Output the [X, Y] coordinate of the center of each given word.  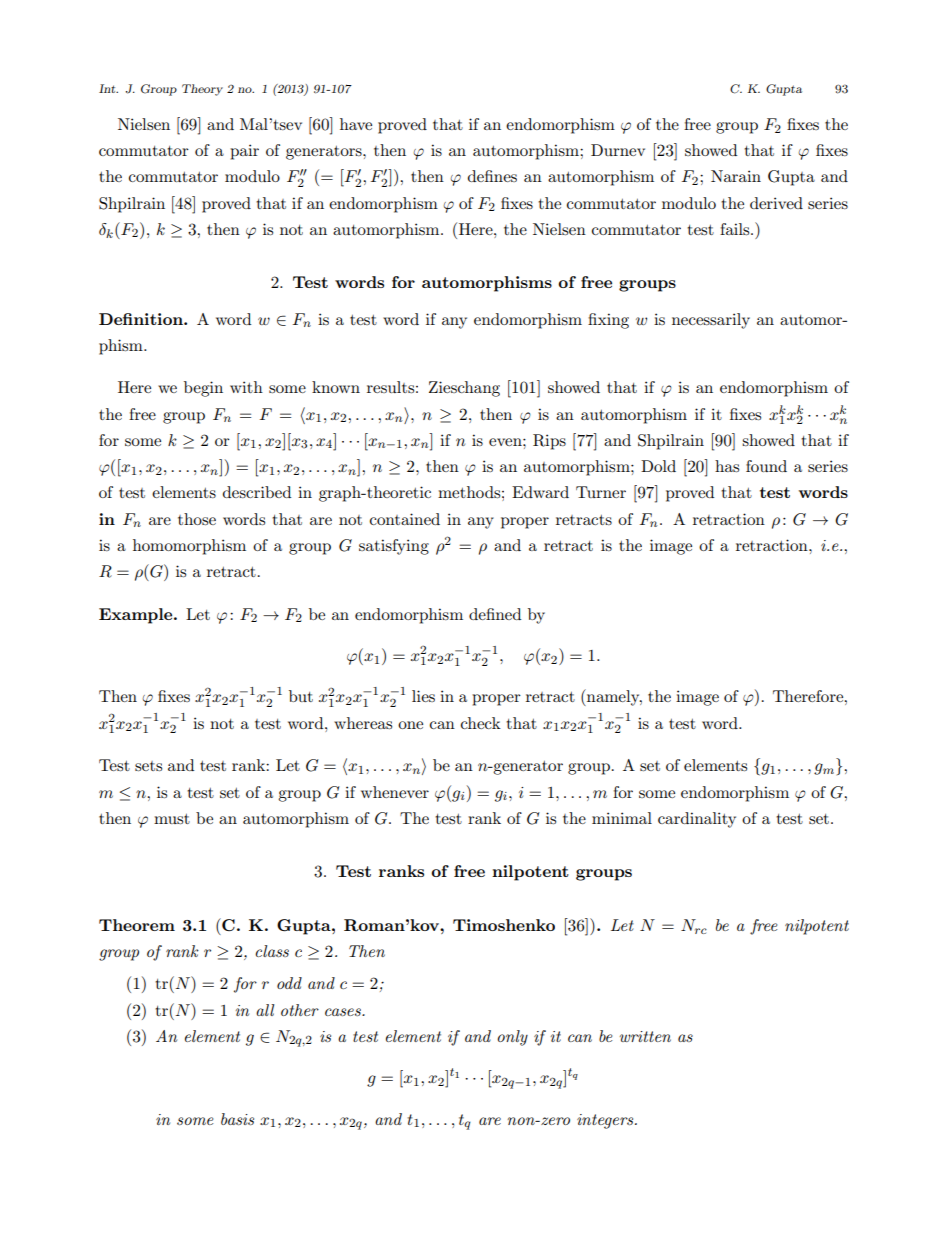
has [727, 466]
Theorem [137, 925]
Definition [142, 319]
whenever [395, 792]
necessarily [711, 321]
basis [237, 1119]
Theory [202, 90]
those [197, 519]
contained [405, 519]
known [336, 387]
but [301, 696]
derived [776, 203]
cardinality [697, 820]
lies [423, 696]
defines [492, 176]
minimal [622, 818]
